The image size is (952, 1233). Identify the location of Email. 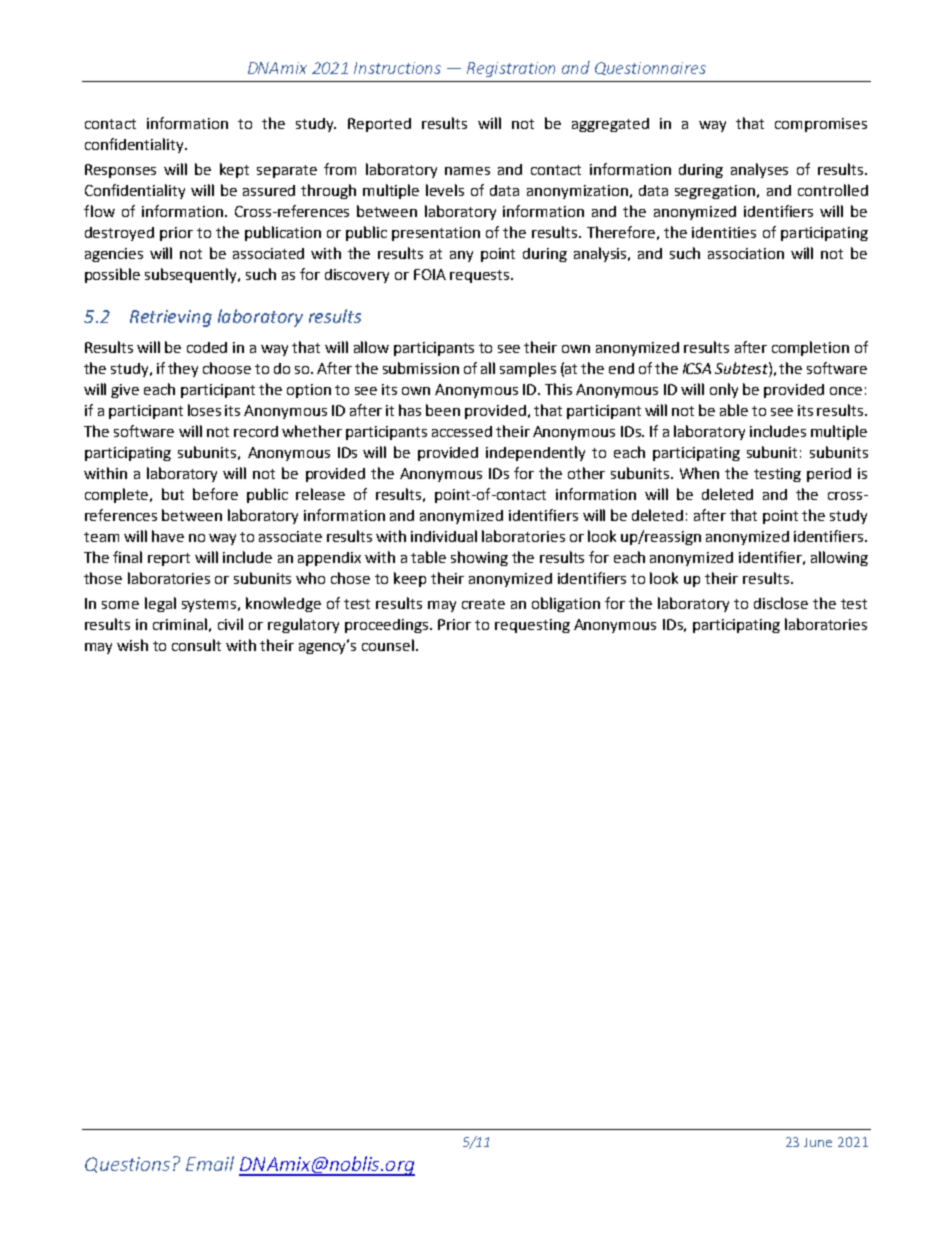
(210, 1163).
